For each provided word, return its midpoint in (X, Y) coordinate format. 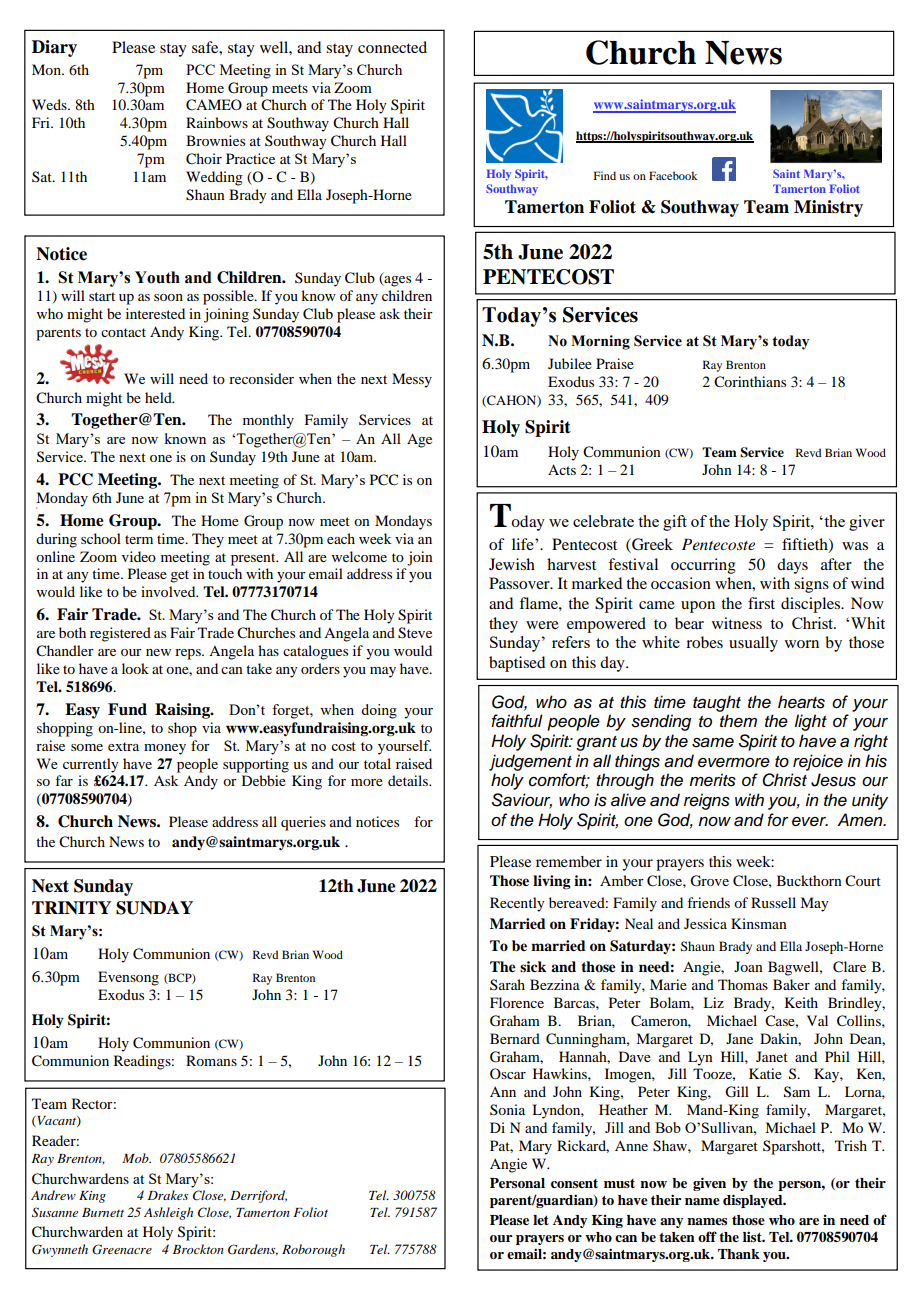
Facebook (673, 175)
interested (155, 313)
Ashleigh (168, 1213)
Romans (211, 1060)
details (409, 780)
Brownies (215, 140)
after (836, 564)
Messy (412, 380)
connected (392, 47)
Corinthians (750, 382)
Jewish (512, 564)
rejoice (818, 762)
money (165, 749)
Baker (791, 984)
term (139, 539)
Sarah (507, 984)
